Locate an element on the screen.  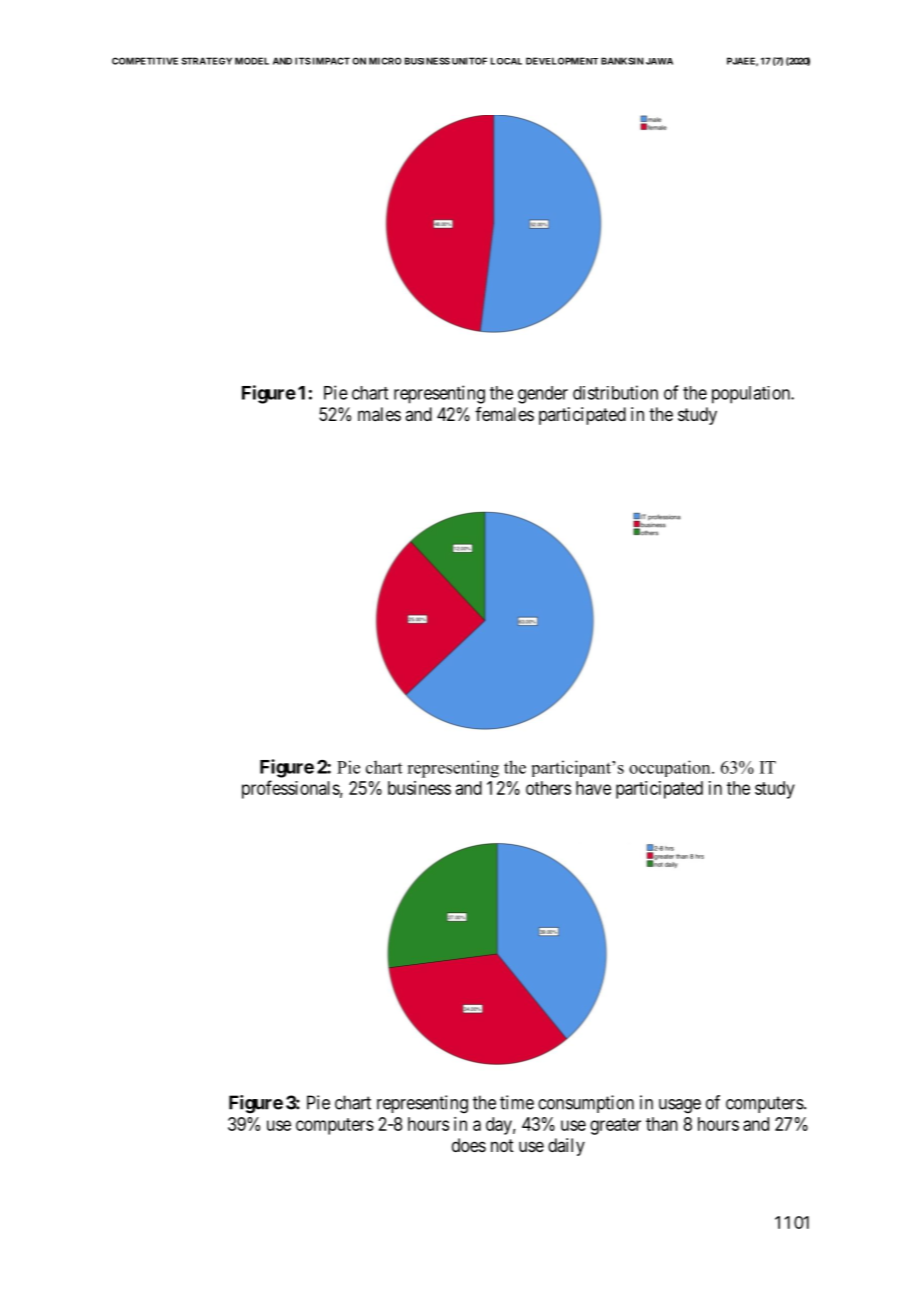
consumption is located at coordinates (586, 1104).
